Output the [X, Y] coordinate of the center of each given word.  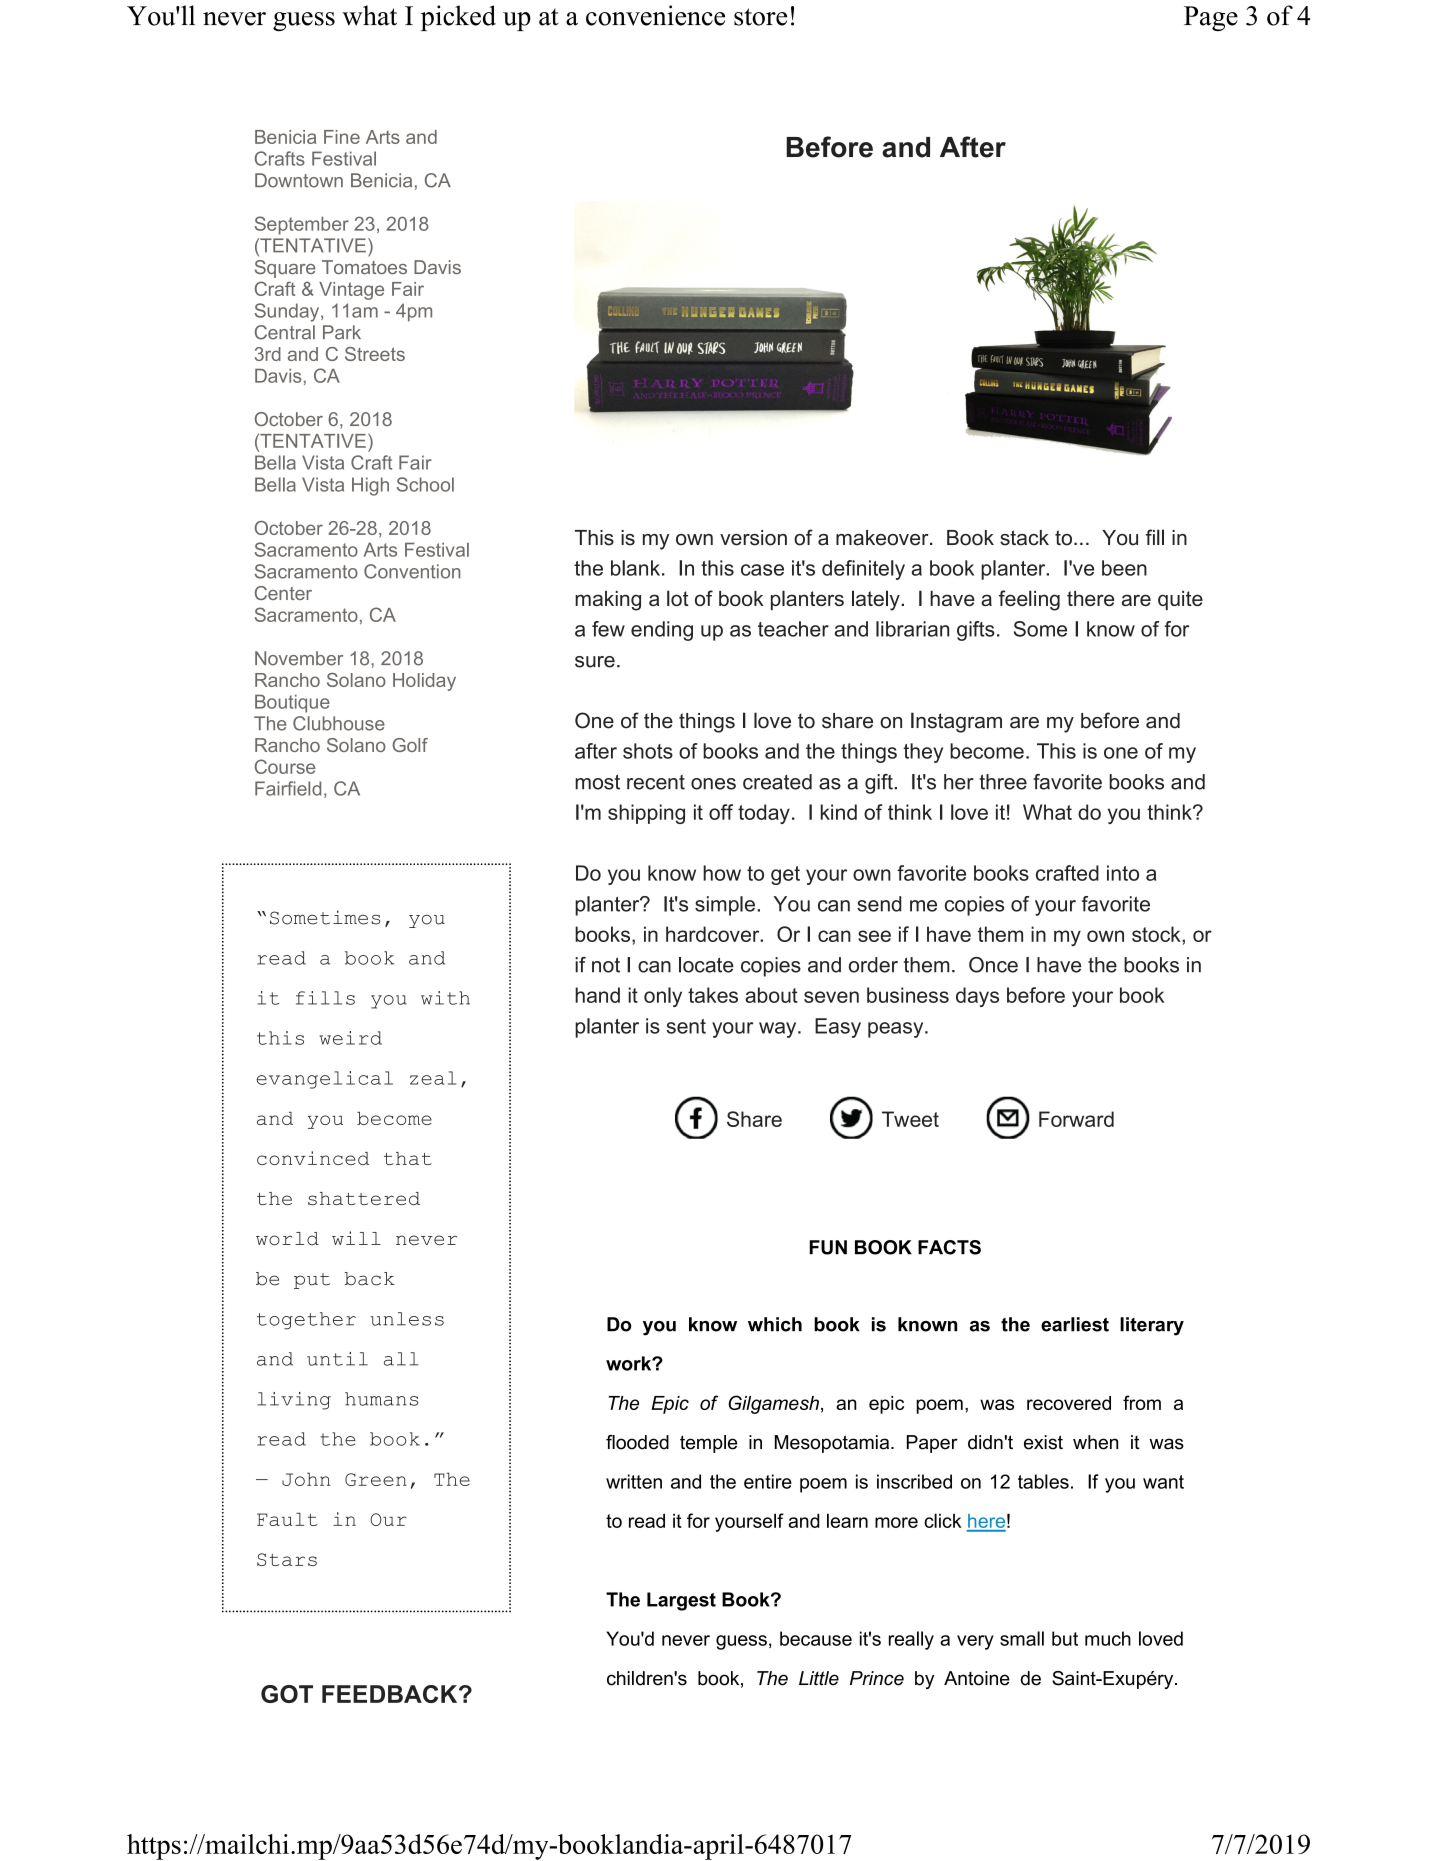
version [753, 538]
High [370, 486]
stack [1024, 538]
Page [1211, 18]
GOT [287, 1694]
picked [458, 18]
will [356, 1238]
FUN [828, 1247]
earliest [1075, 1324]
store [760, 17]
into [1123, 873]
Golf [410, 745]
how [722, 873]
